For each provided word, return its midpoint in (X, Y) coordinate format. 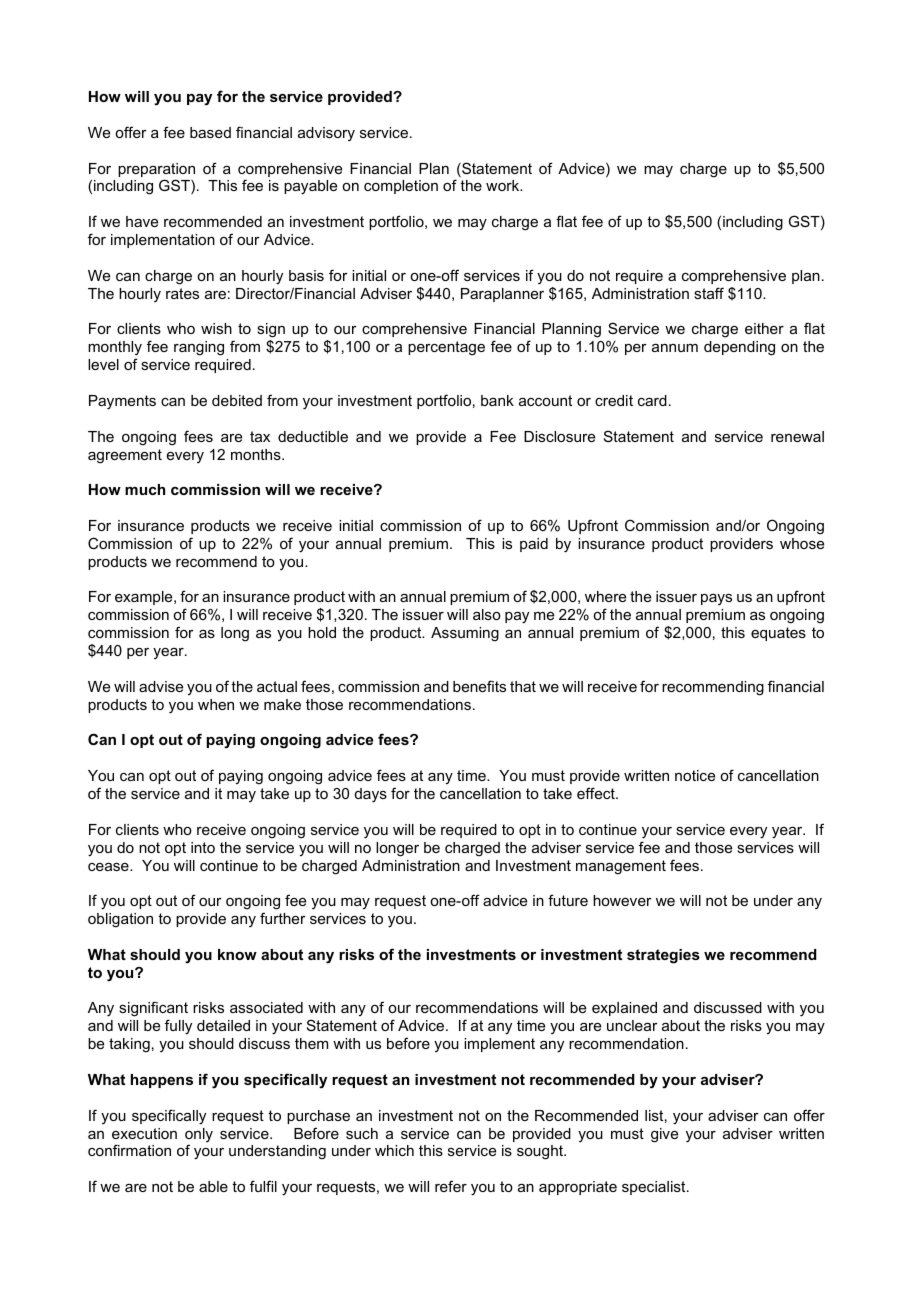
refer (451, 1186)
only (199, 1136)
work (504, 185)
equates (778, 634)
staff (709, 293)
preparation (156, 171)
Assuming (465, 634)
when (216, 704)
